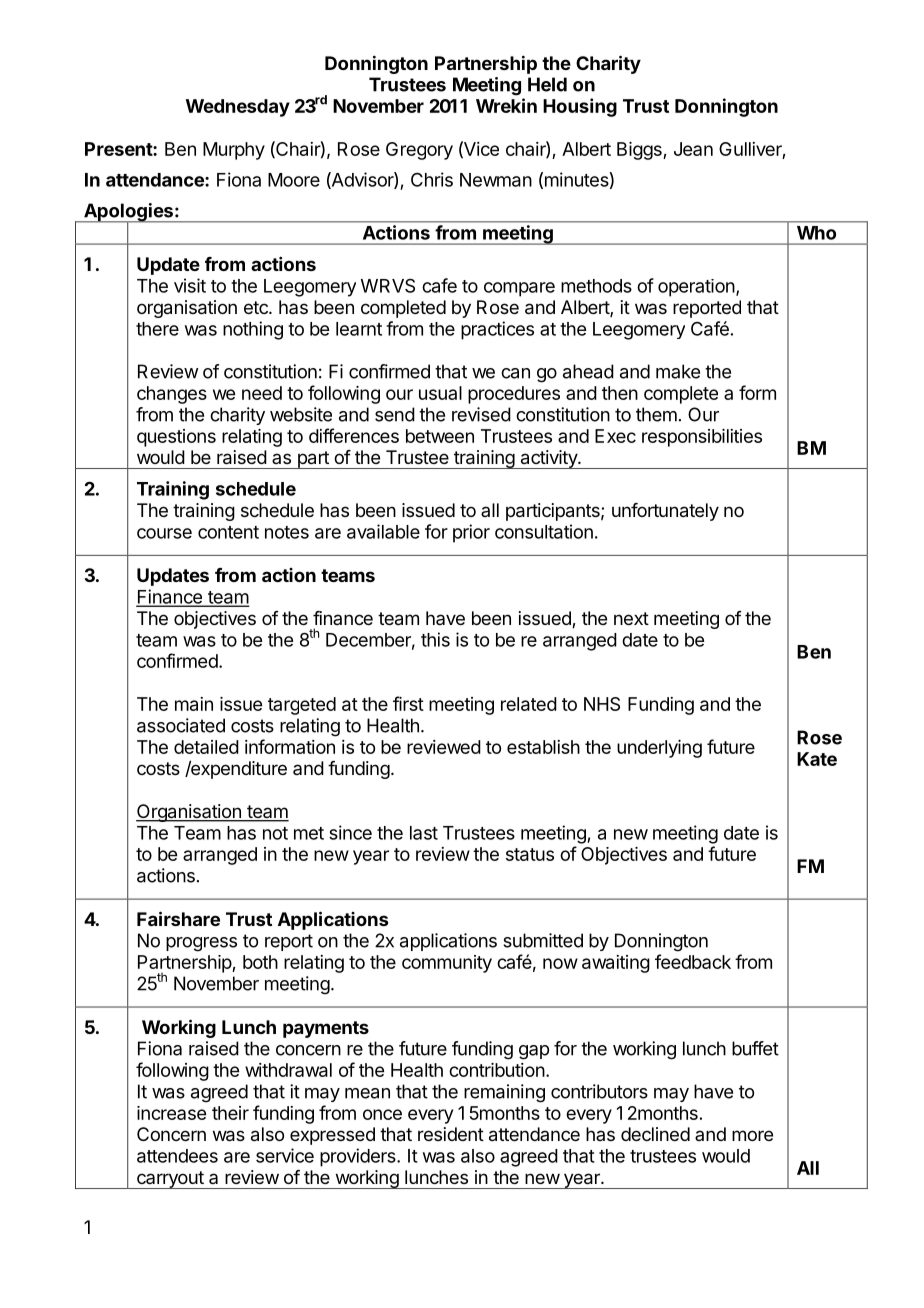  Describe the element at coordinates (238, 108) in the screenshot. I see `Wednesday` at that location.
